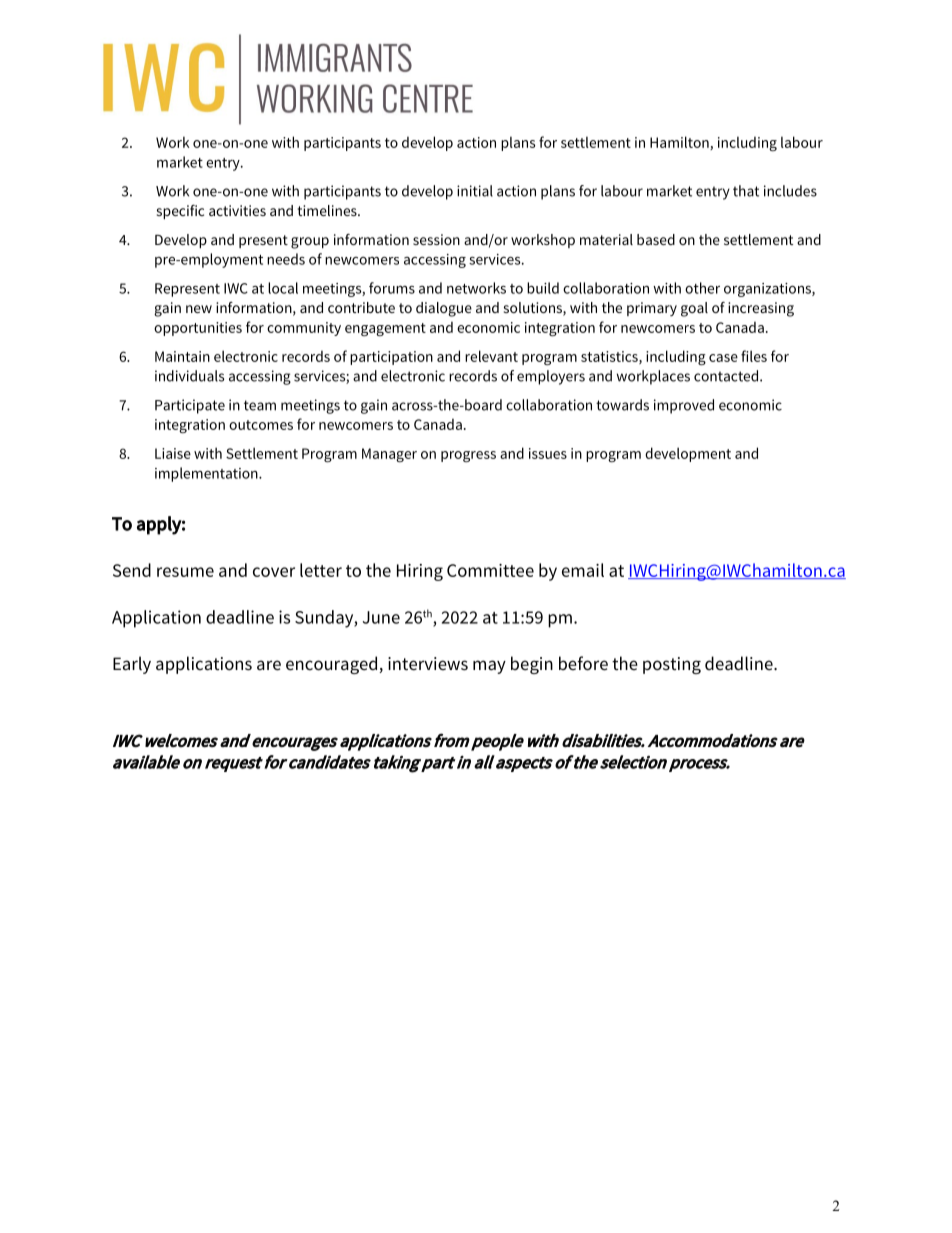 The image size is (952, 1233). Describe the element at coordinates (468, 456) in the screenshot. I see `progress` at that location.
